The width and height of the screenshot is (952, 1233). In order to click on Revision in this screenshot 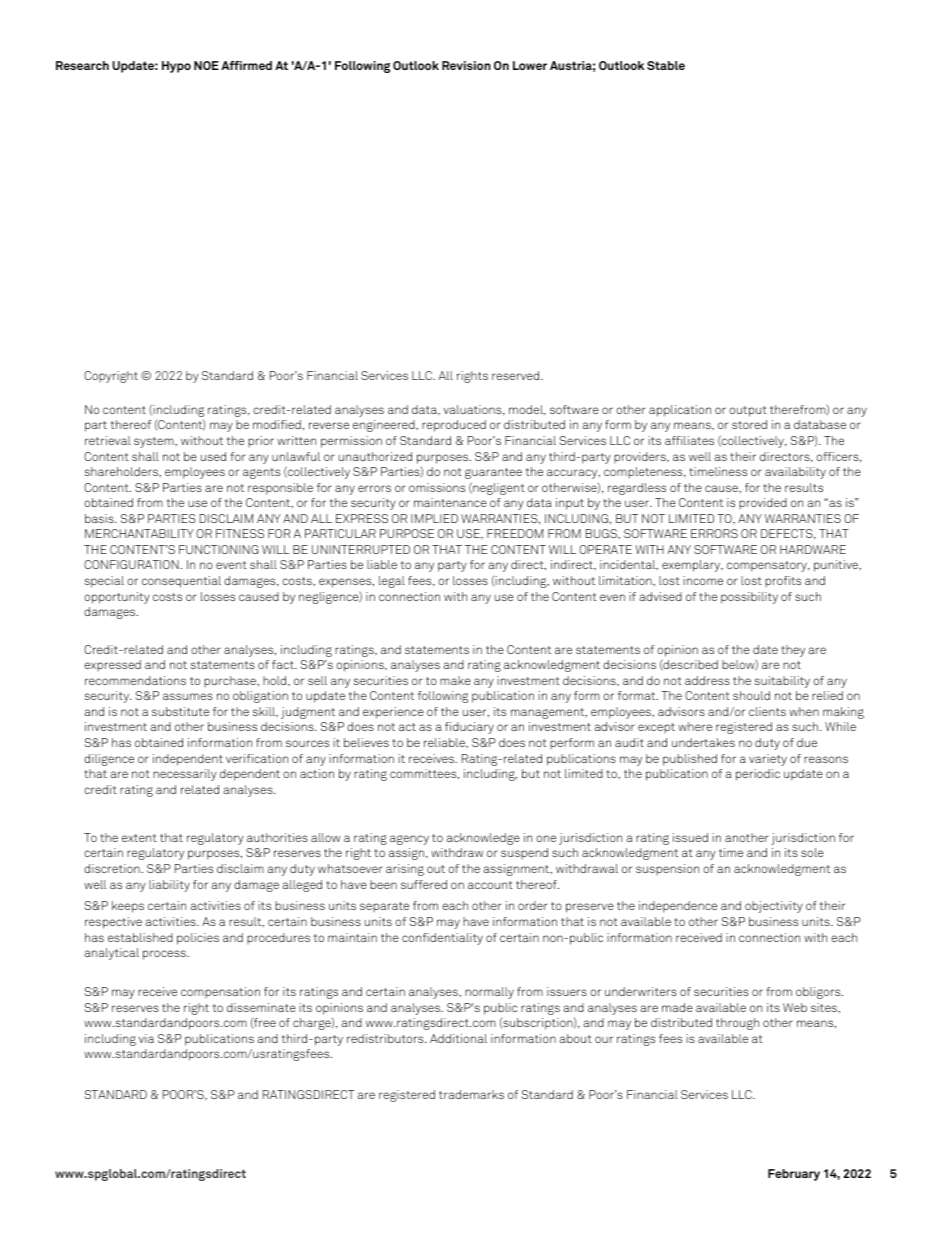, I will do `click(466, 65)`.
